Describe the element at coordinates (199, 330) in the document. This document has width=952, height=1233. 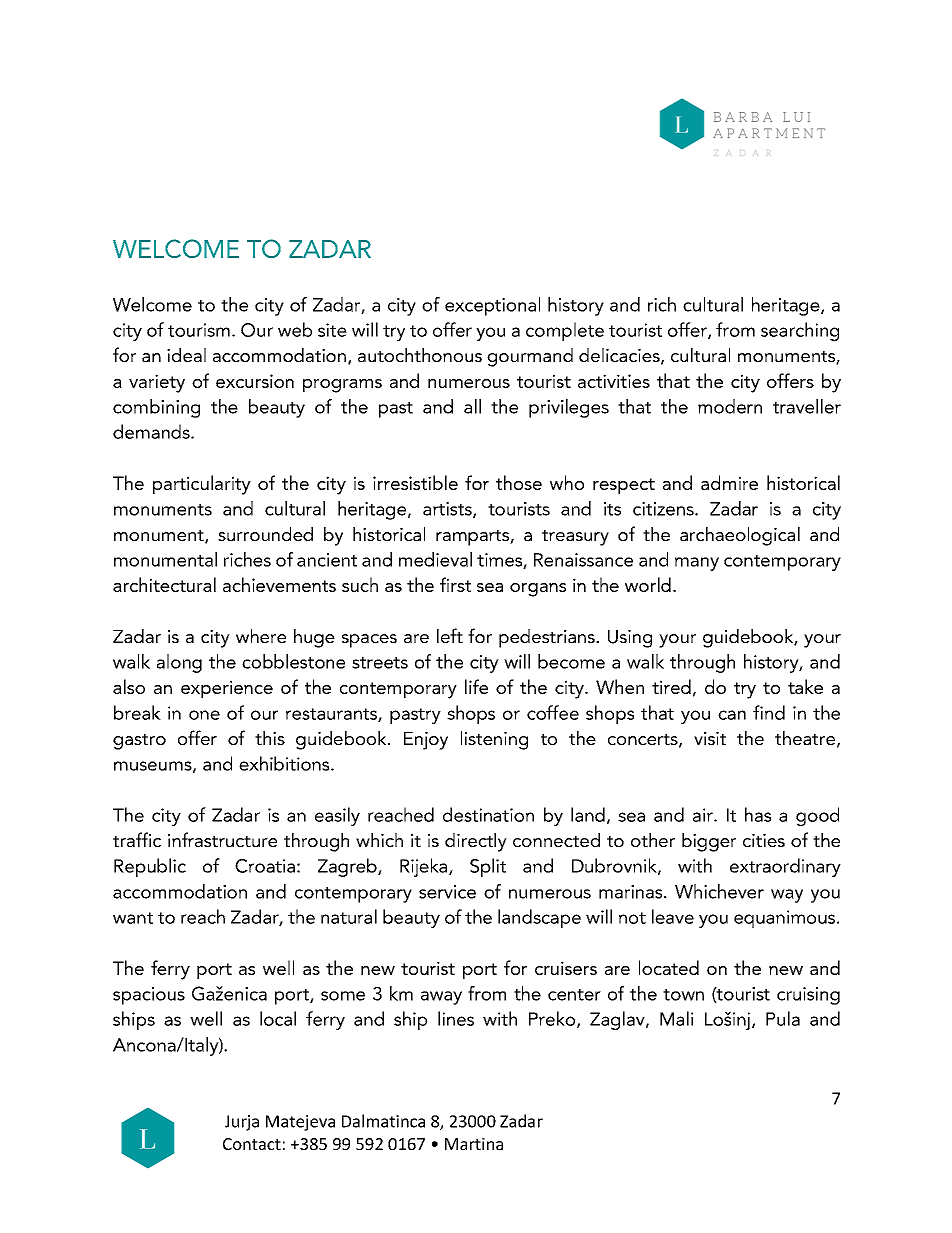
I see `tourism` at that location.
